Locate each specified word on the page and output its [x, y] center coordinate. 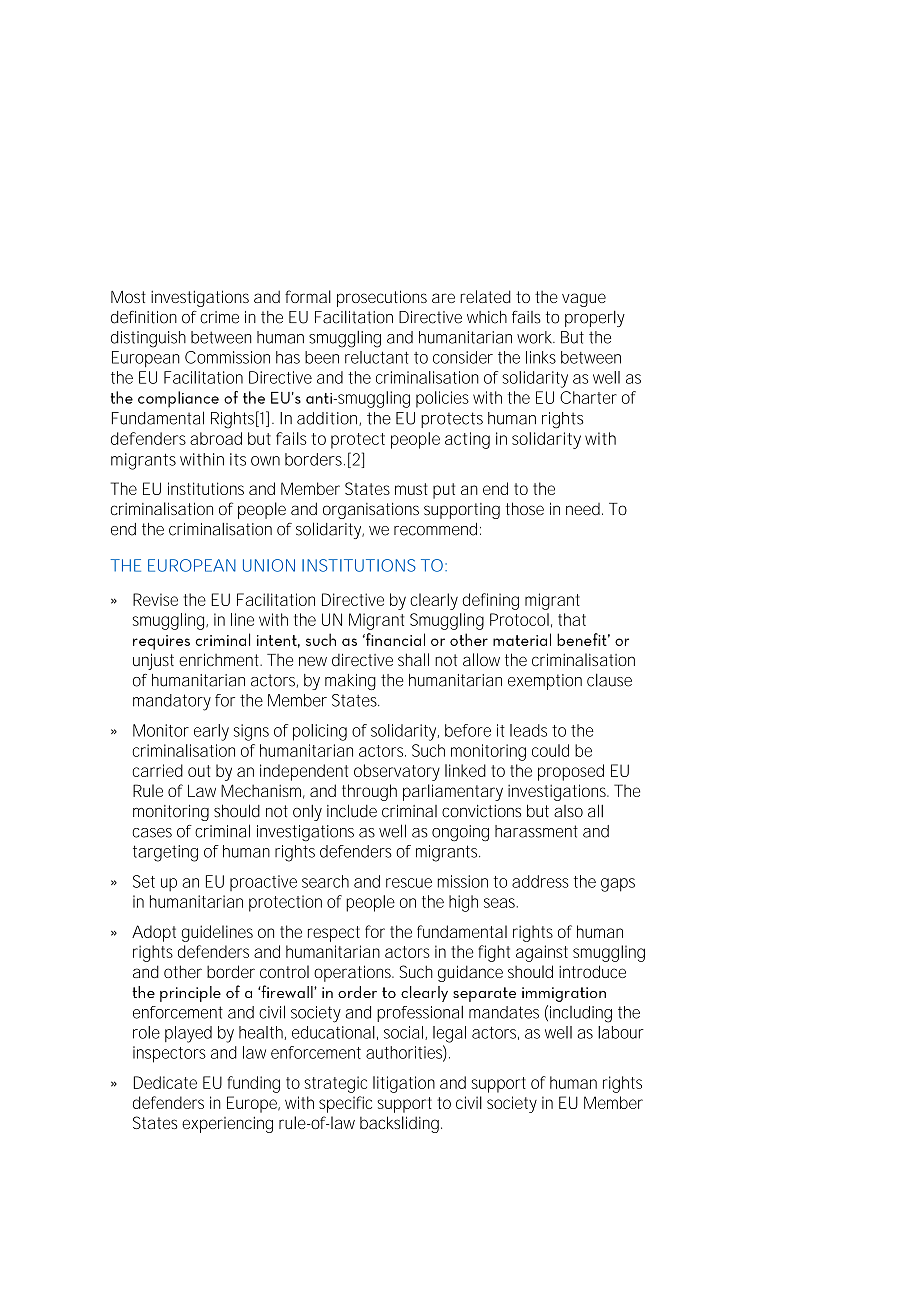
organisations [371, 510]
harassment [536, 831]
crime [219, 317]
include [352, 811]
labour [621, 1032]
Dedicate [165, 1082]
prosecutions [382, 298]
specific [345, 1104]
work [536, 337]
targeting [165, 853]
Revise [155, 599]
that [572, 619]
